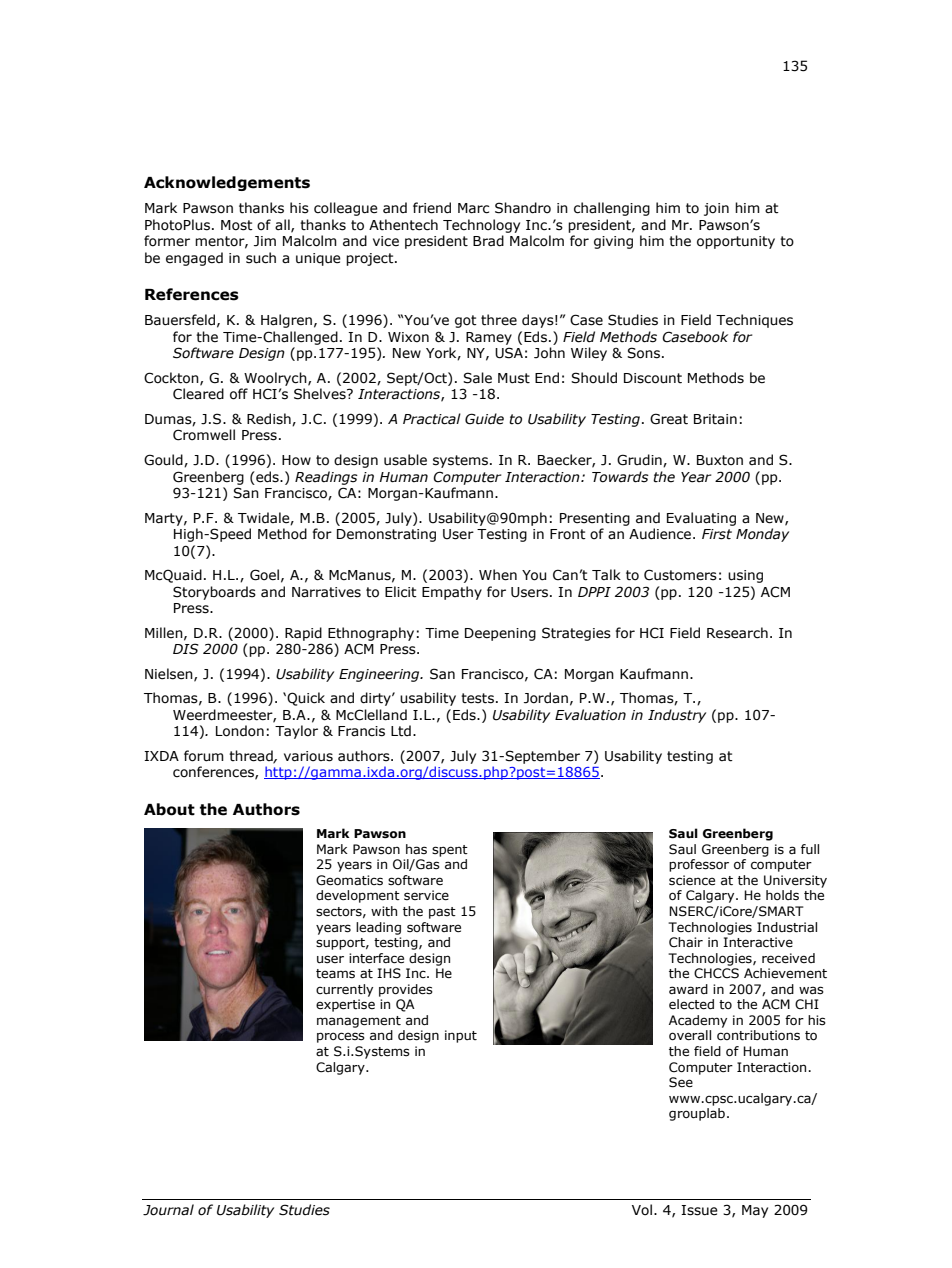 The width and height of the document is (952, 1268). What do you see at coordinates (240, 731) in the document?
I see `London` at bounding box center [240, 731].
